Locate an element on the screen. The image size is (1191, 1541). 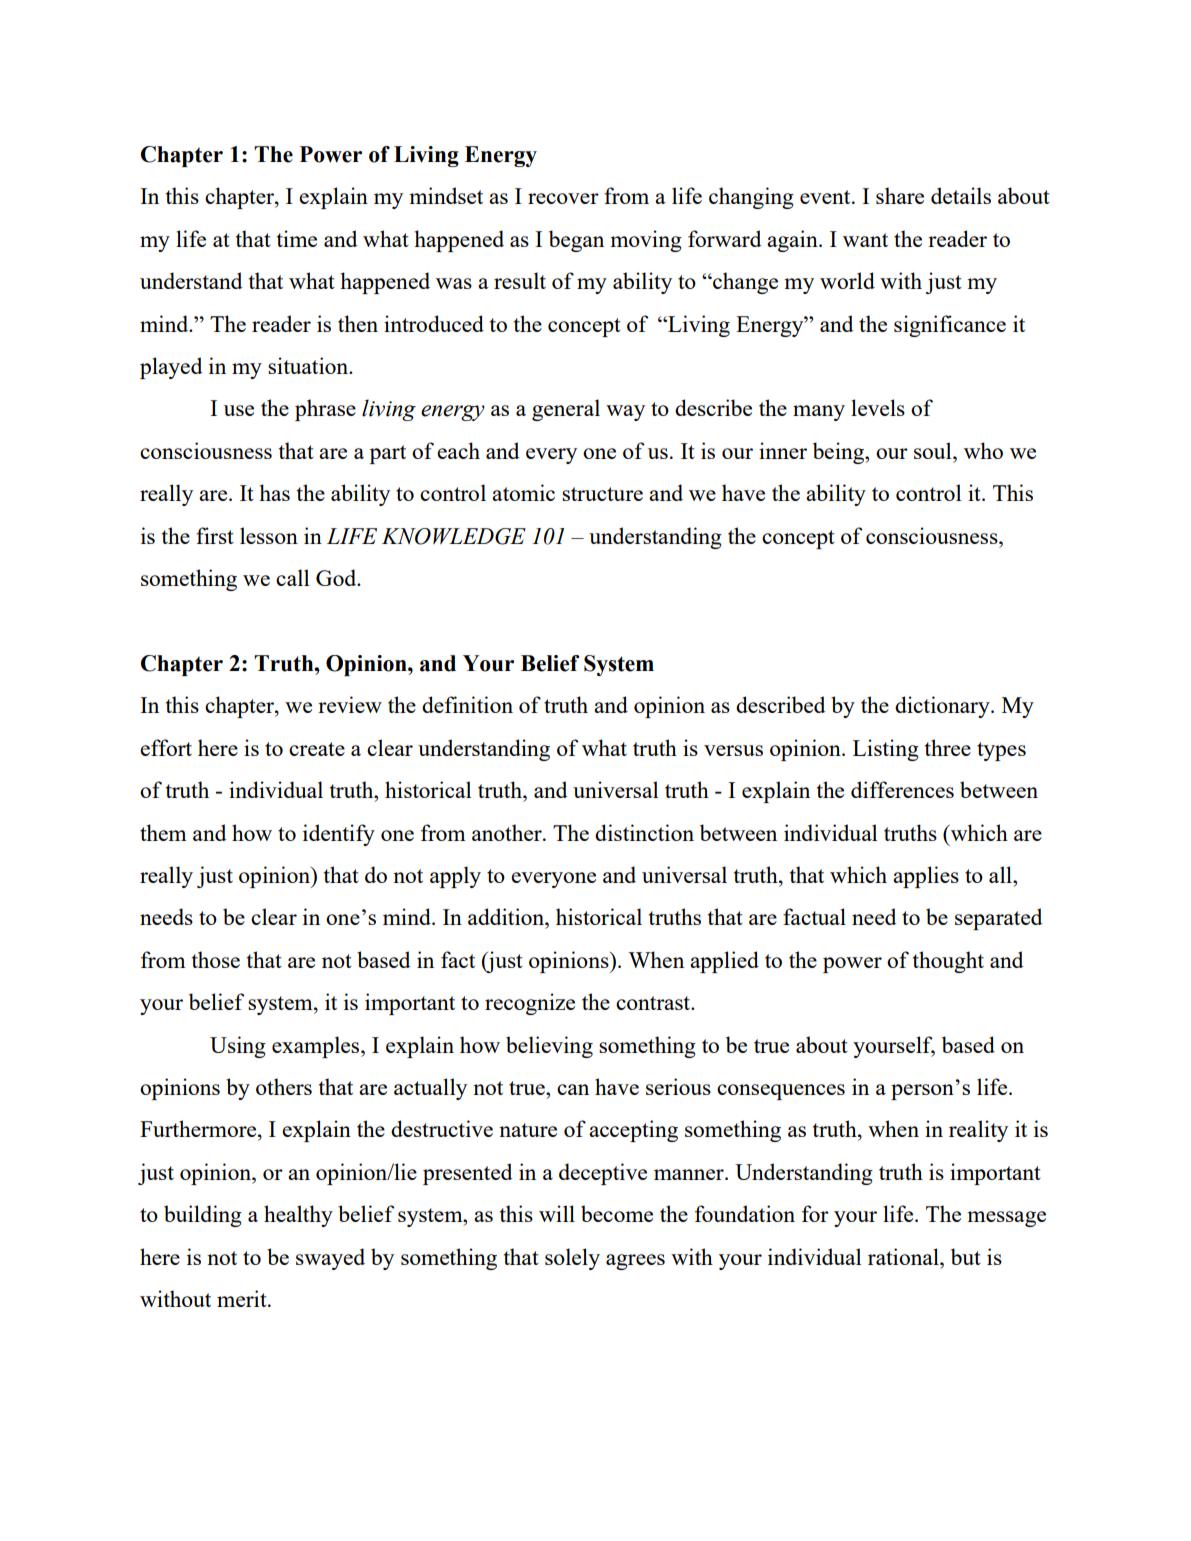
merit is located at coordinates (243, 1298).
